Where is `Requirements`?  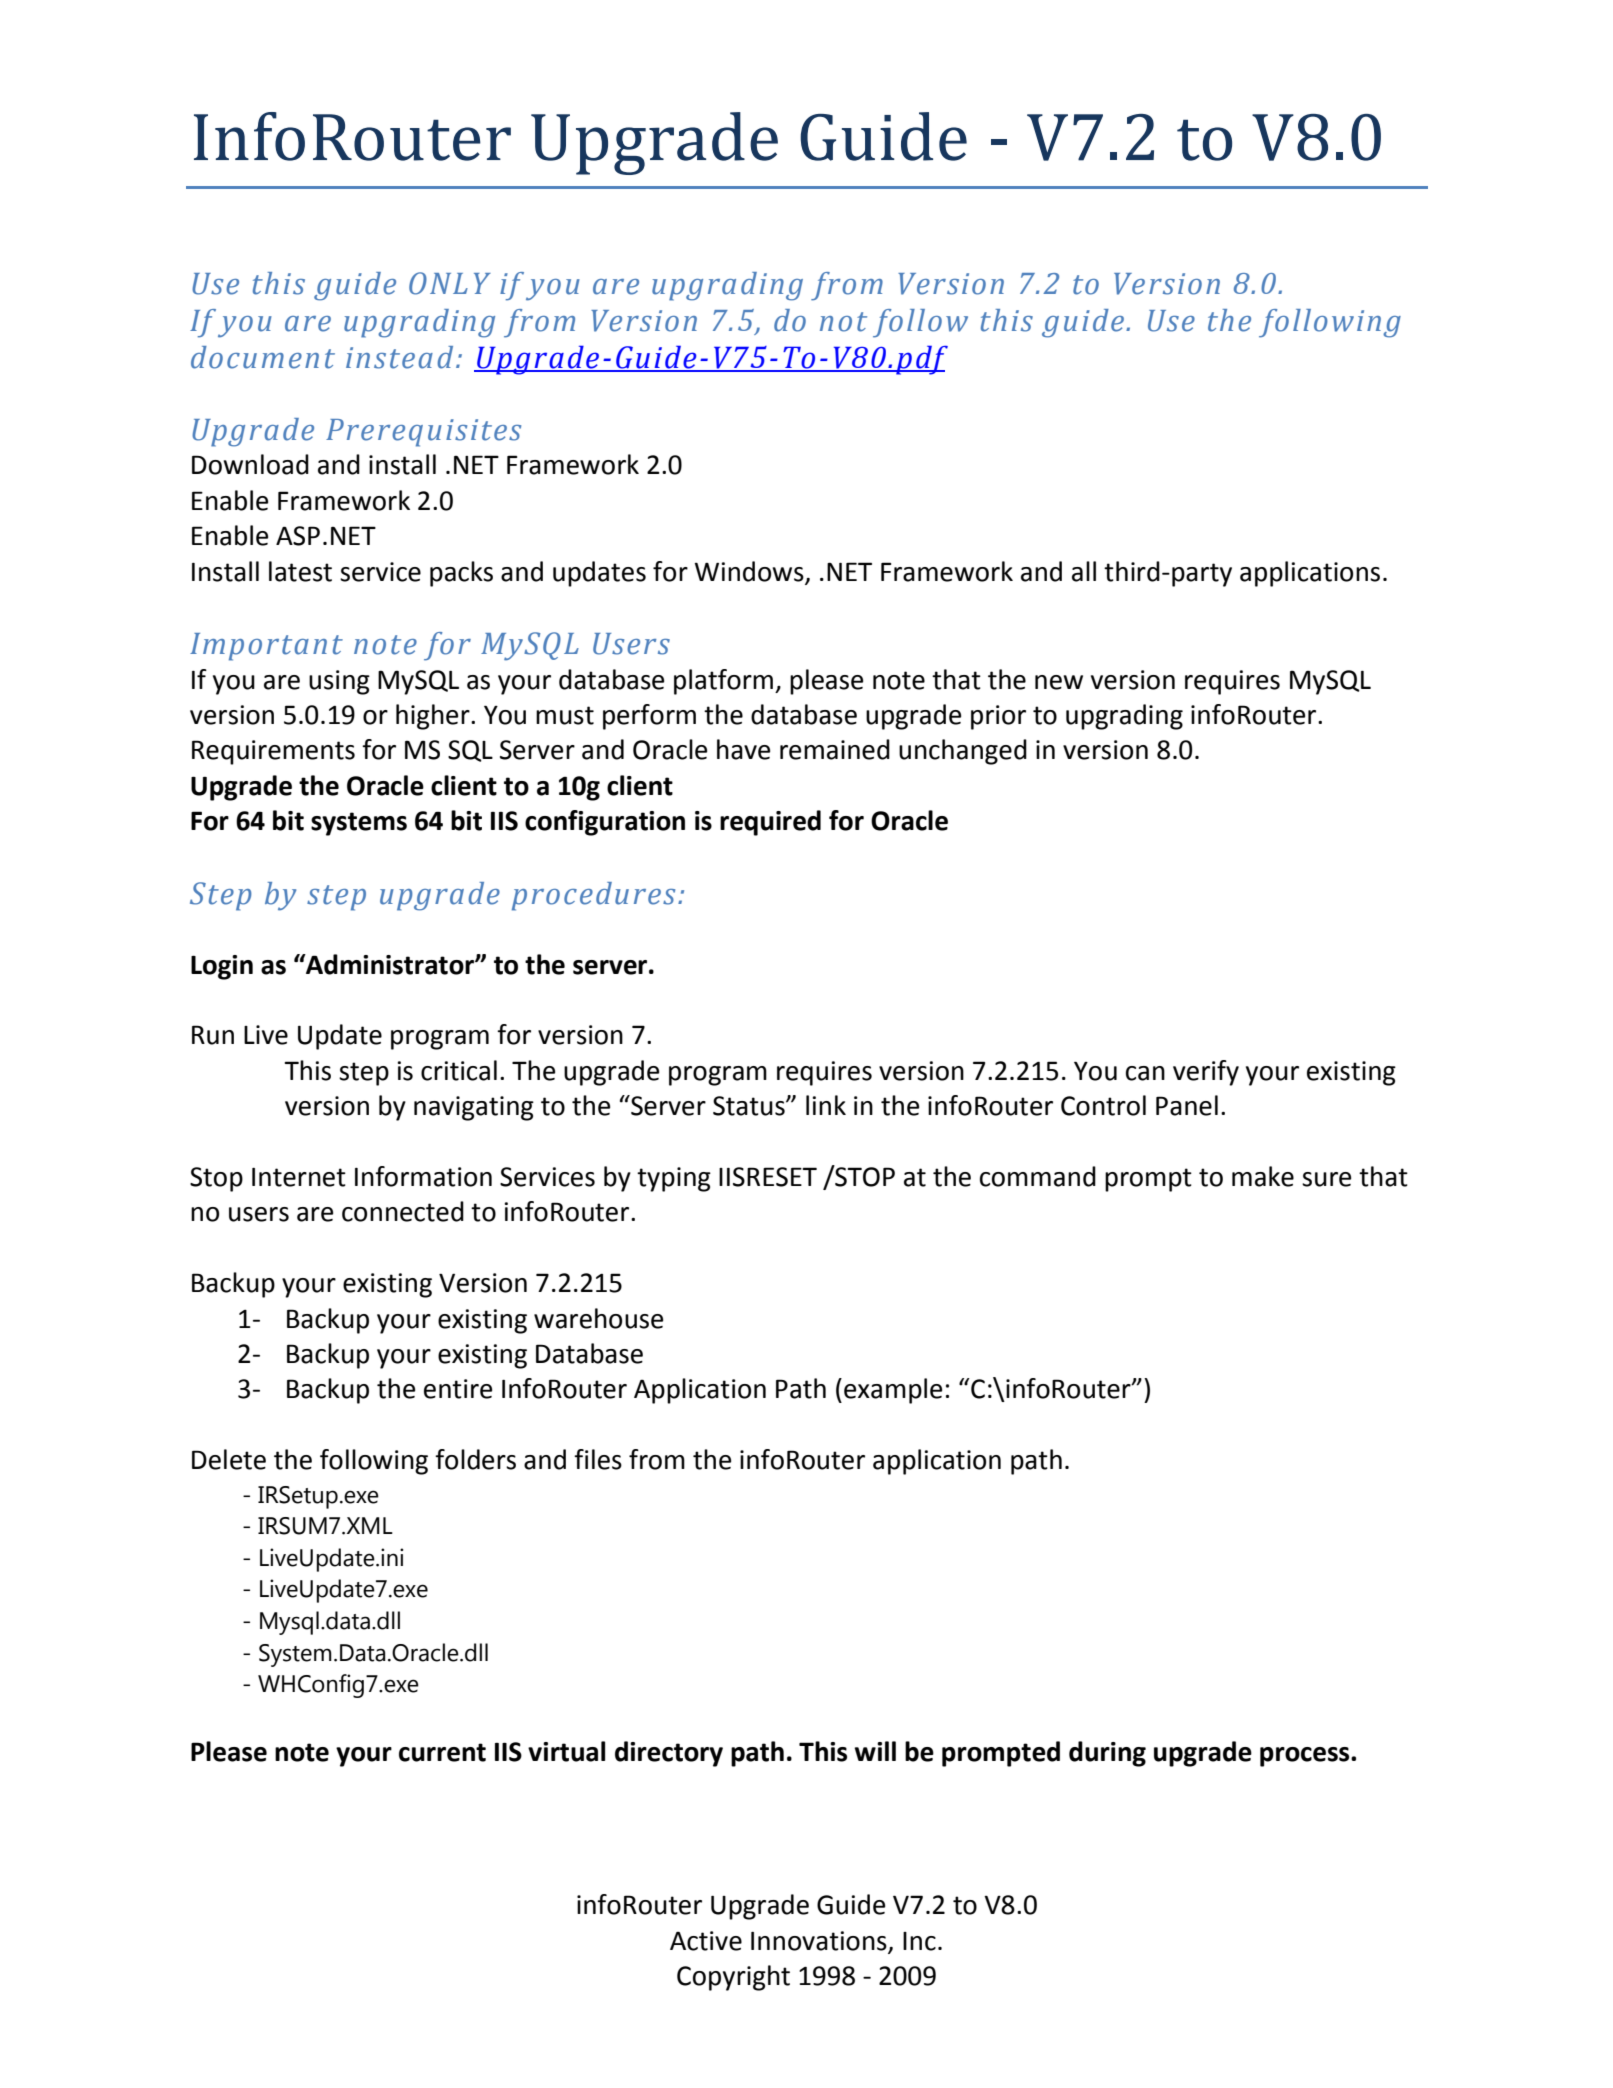
Requirements is located at coordinates (273, 752).
